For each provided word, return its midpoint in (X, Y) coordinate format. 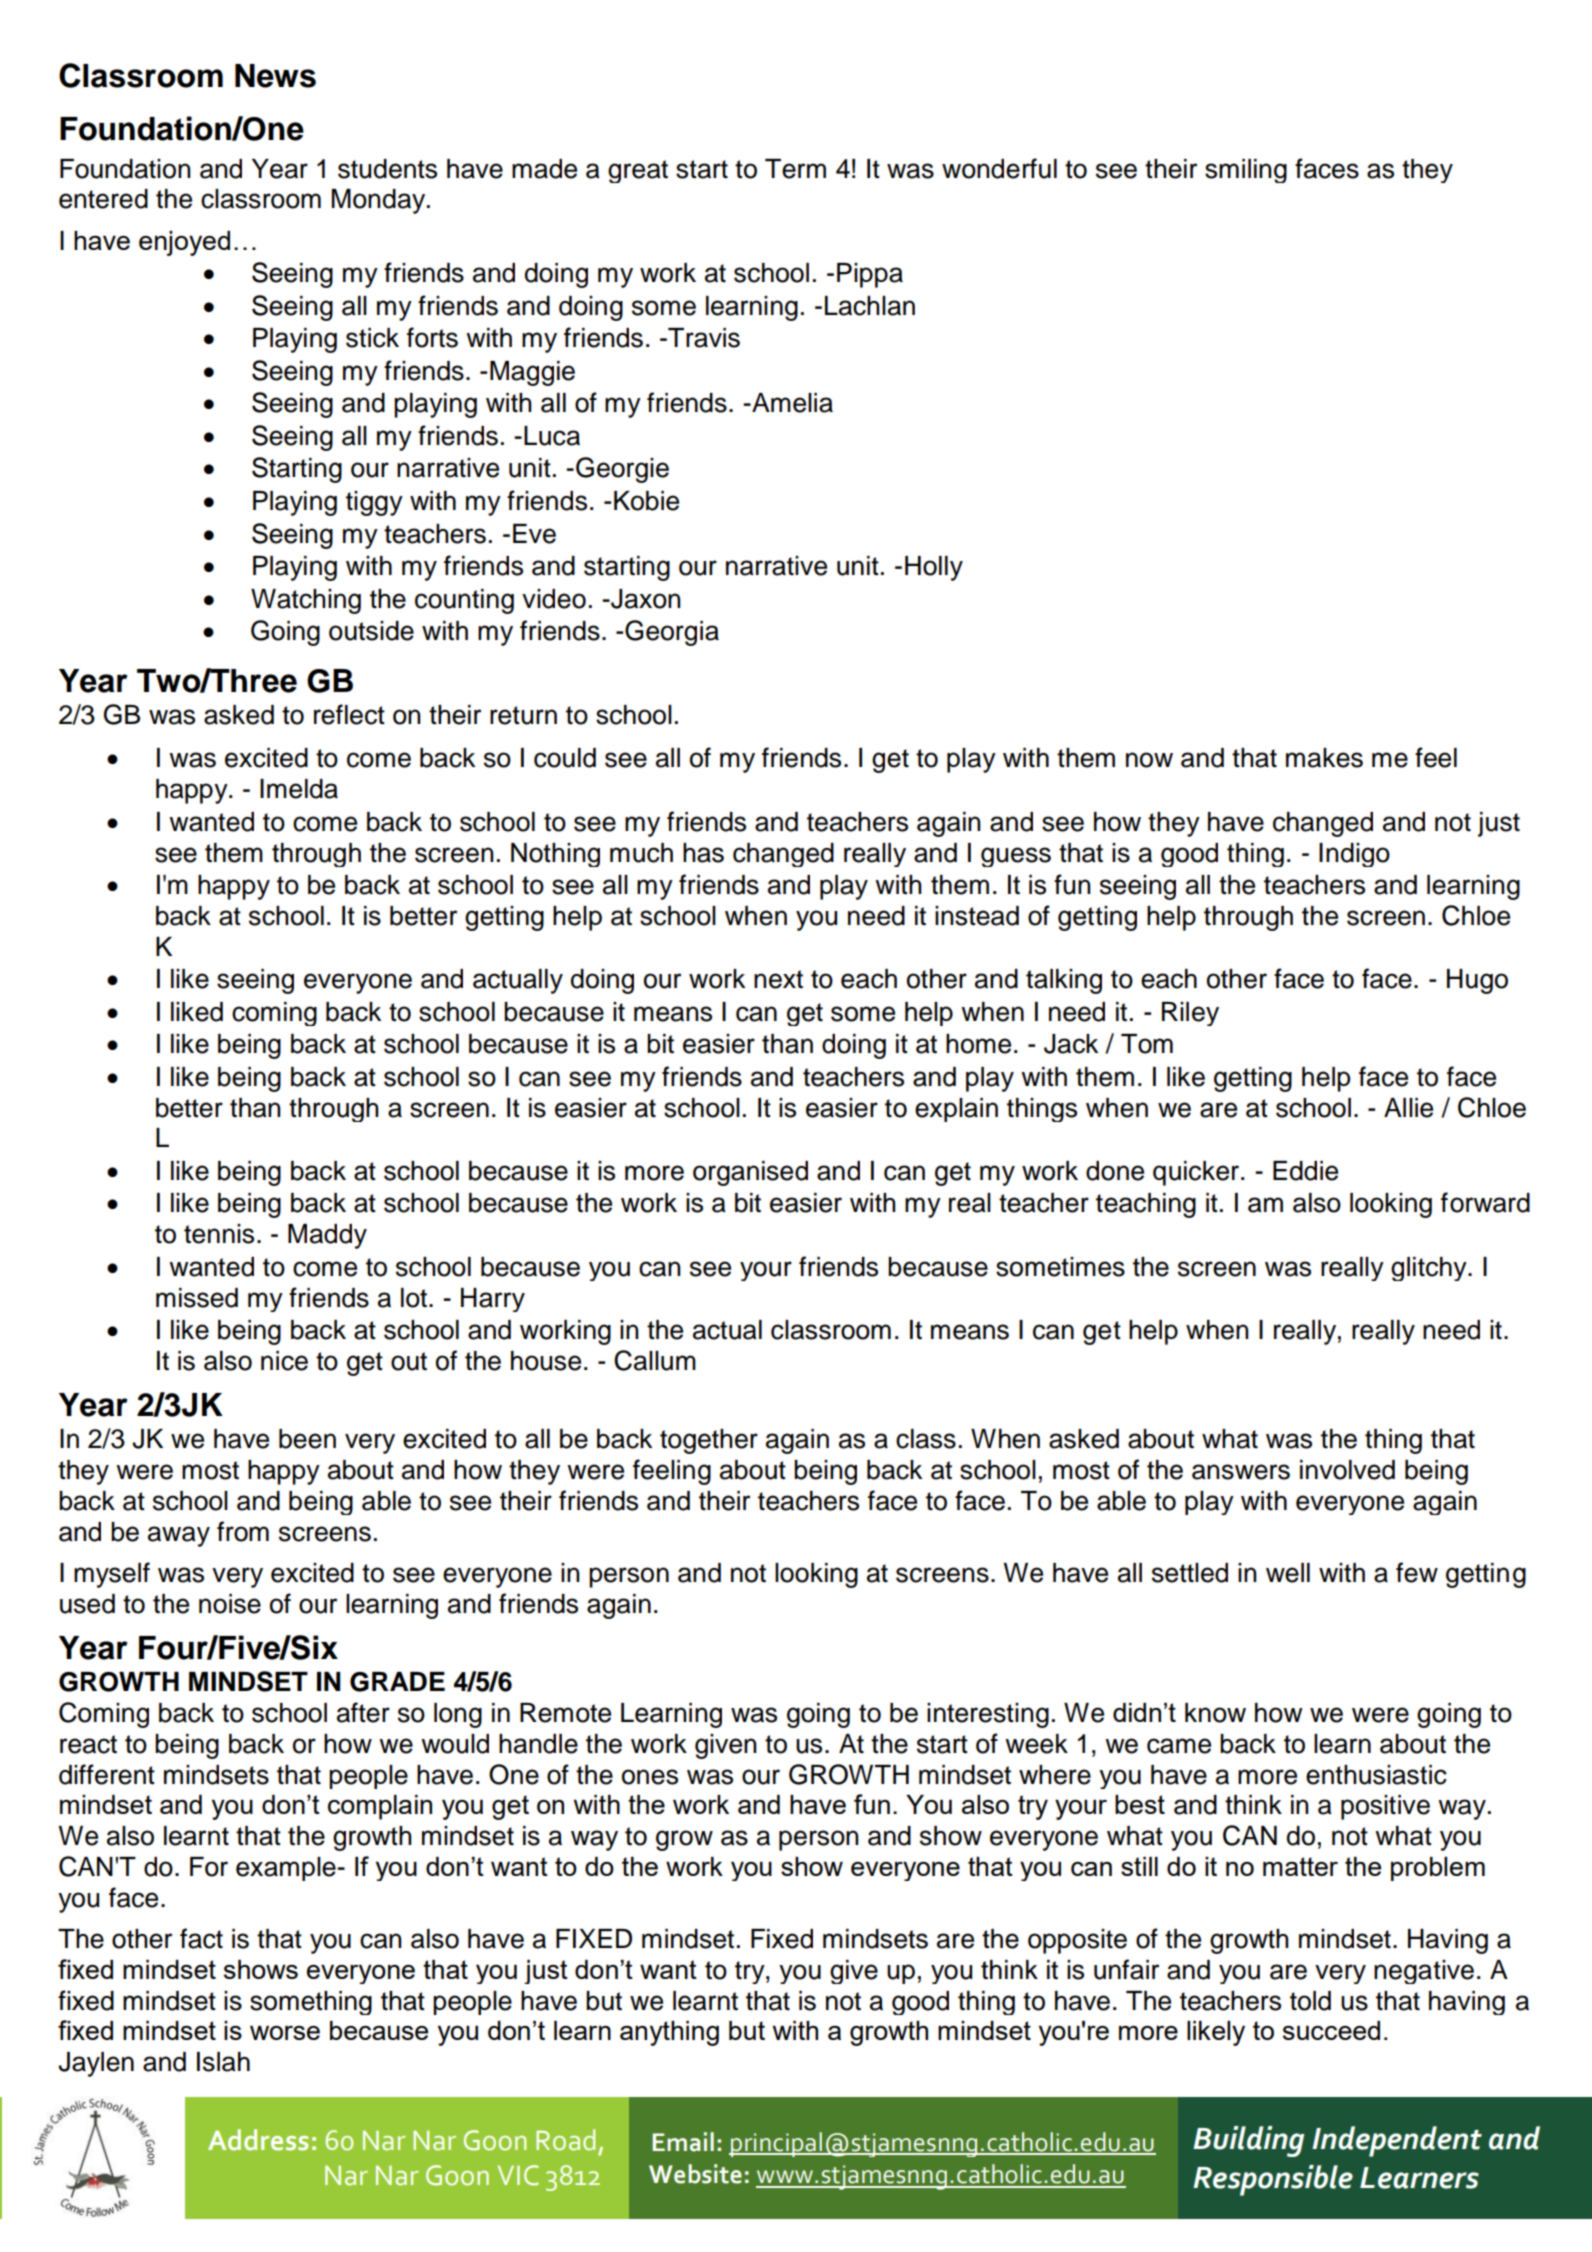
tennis (219, 1234)
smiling (1246, 171)
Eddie (1305, 1171)
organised (750, 1173)
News (275, 76)
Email (683, 2142)
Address (258, 2140)
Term (795, 169)
